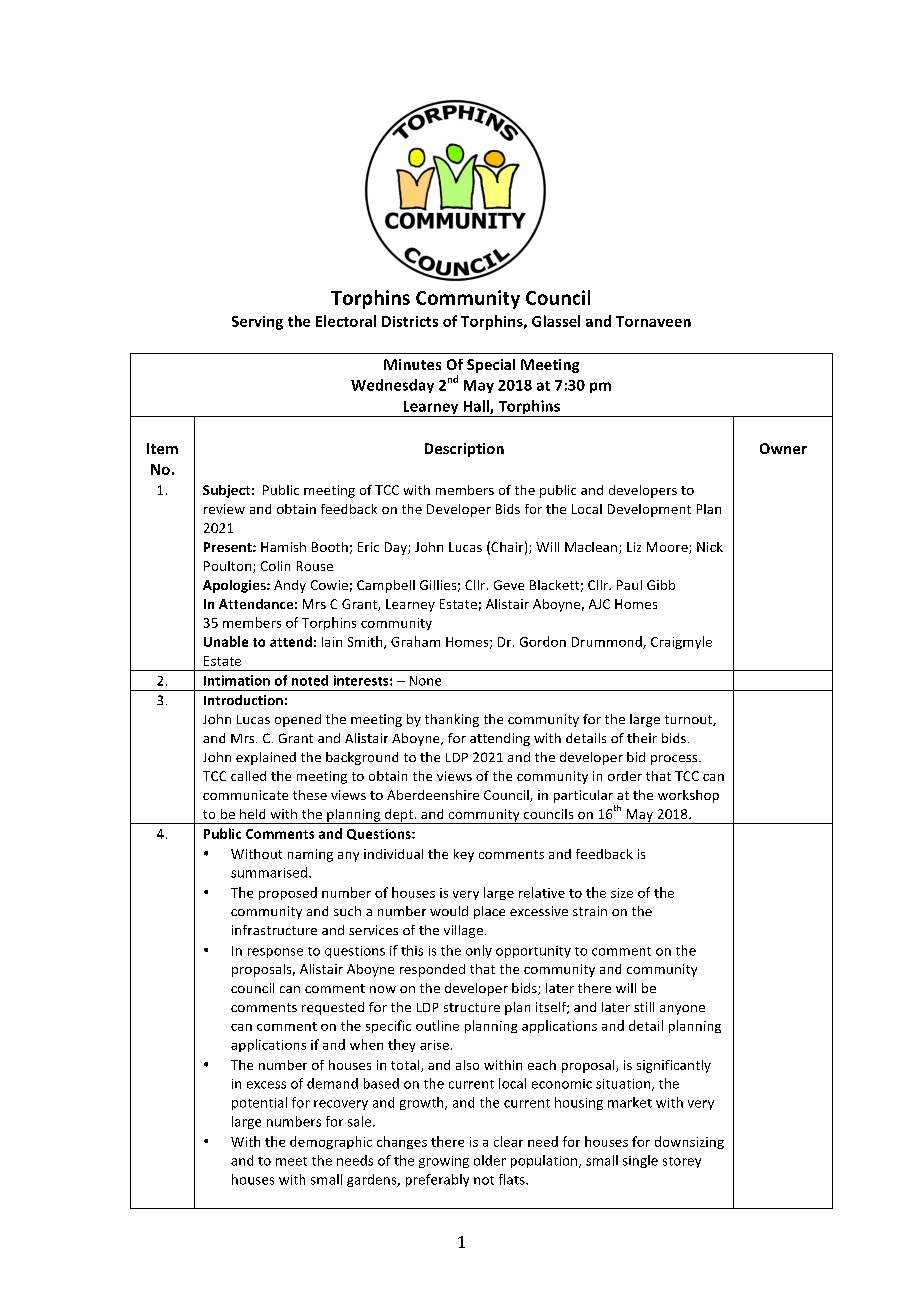 Image resolution: width=924 pixels, height=1308 pixels. Describe the element at coordinates (490, 1160) in the screenshot. I see `older` at that location.
